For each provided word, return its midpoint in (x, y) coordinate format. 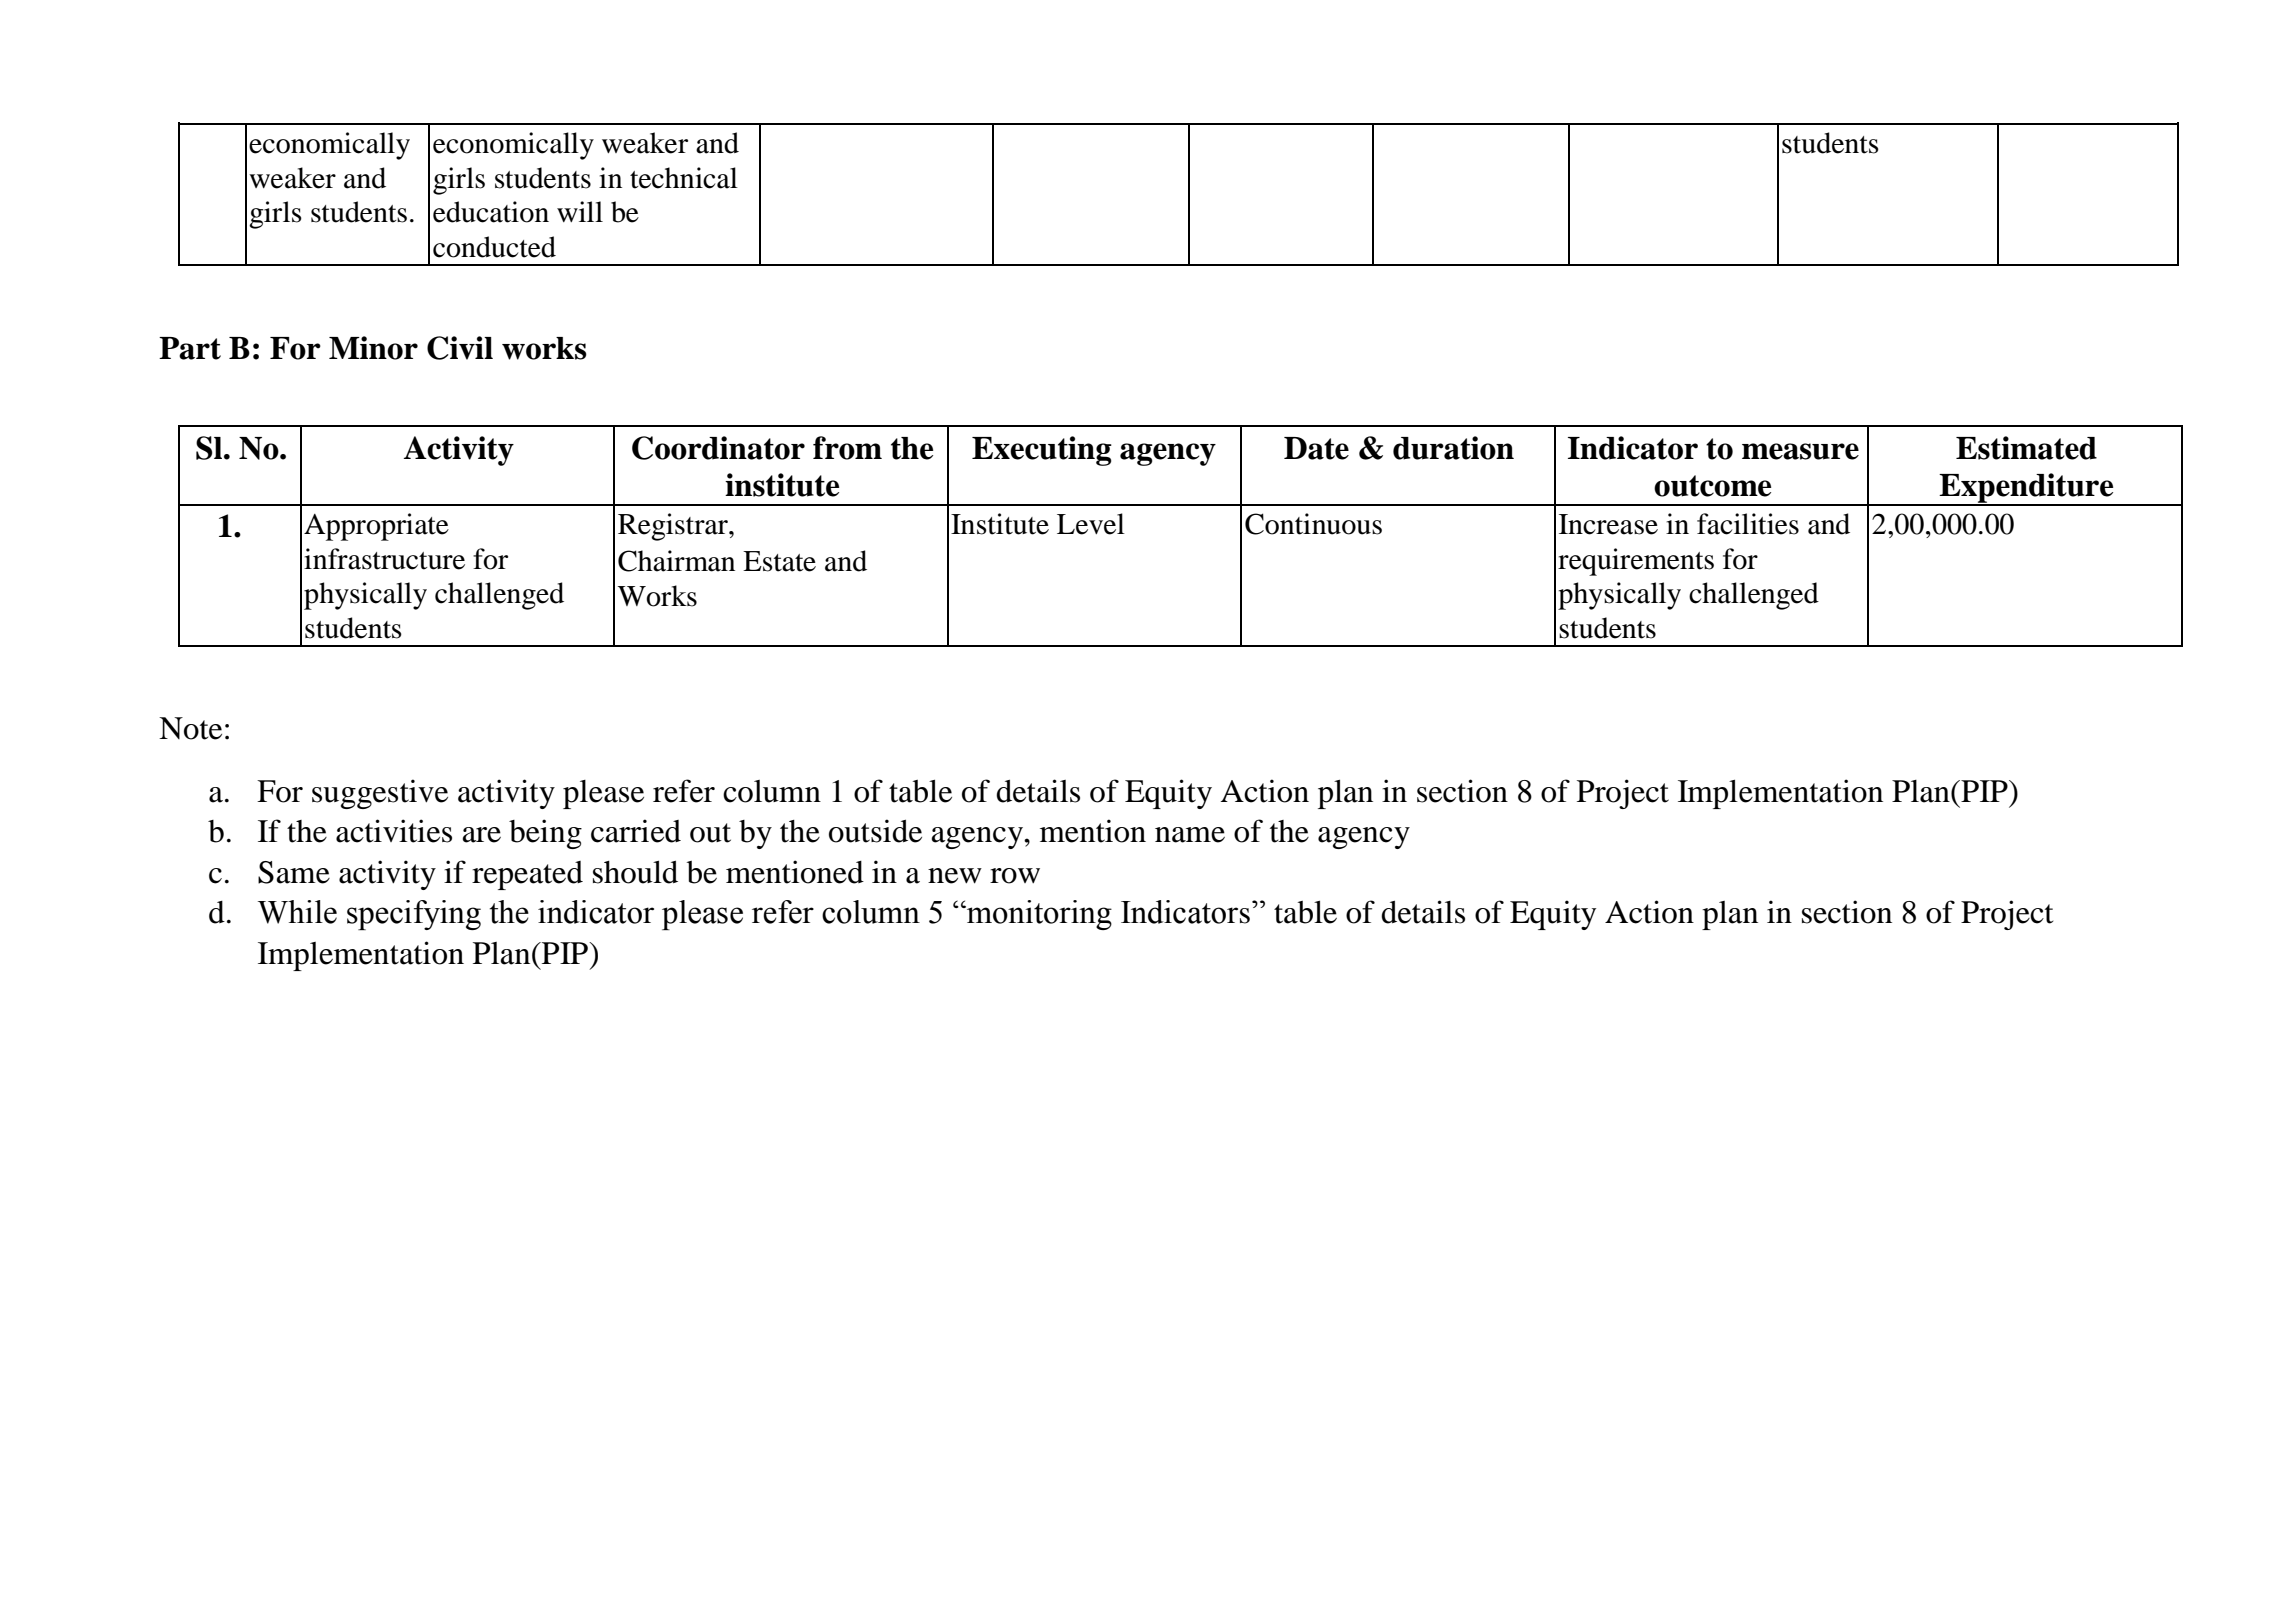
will (580, 211)
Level (1091, 524)
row (1015, 876)
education (491, 212)
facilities (1748, 524)
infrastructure (384, 559)
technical (684, 178)
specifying (414, 915)
